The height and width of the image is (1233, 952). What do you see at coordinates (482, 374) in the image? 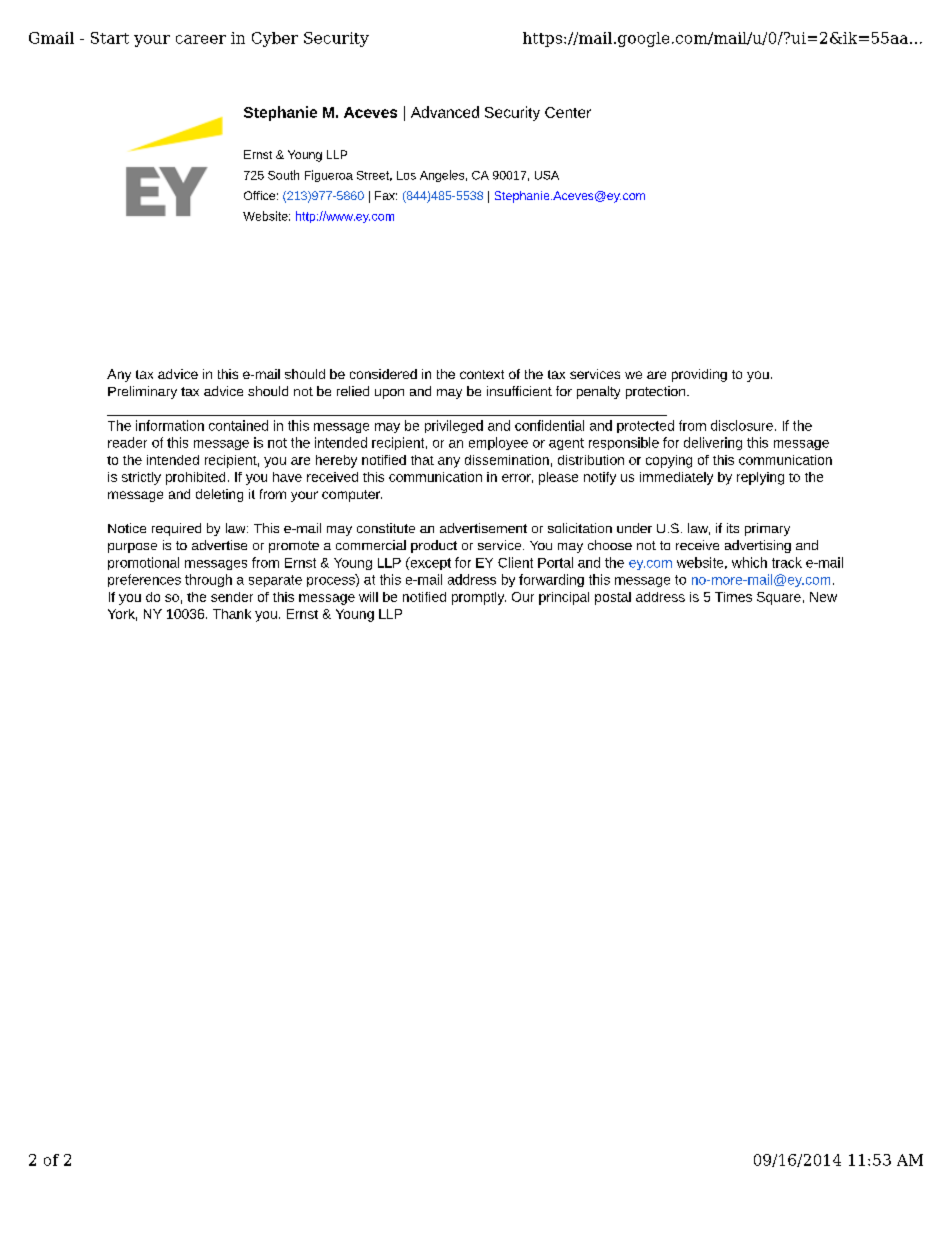
I see `context` at bounding box center [482, 374].
